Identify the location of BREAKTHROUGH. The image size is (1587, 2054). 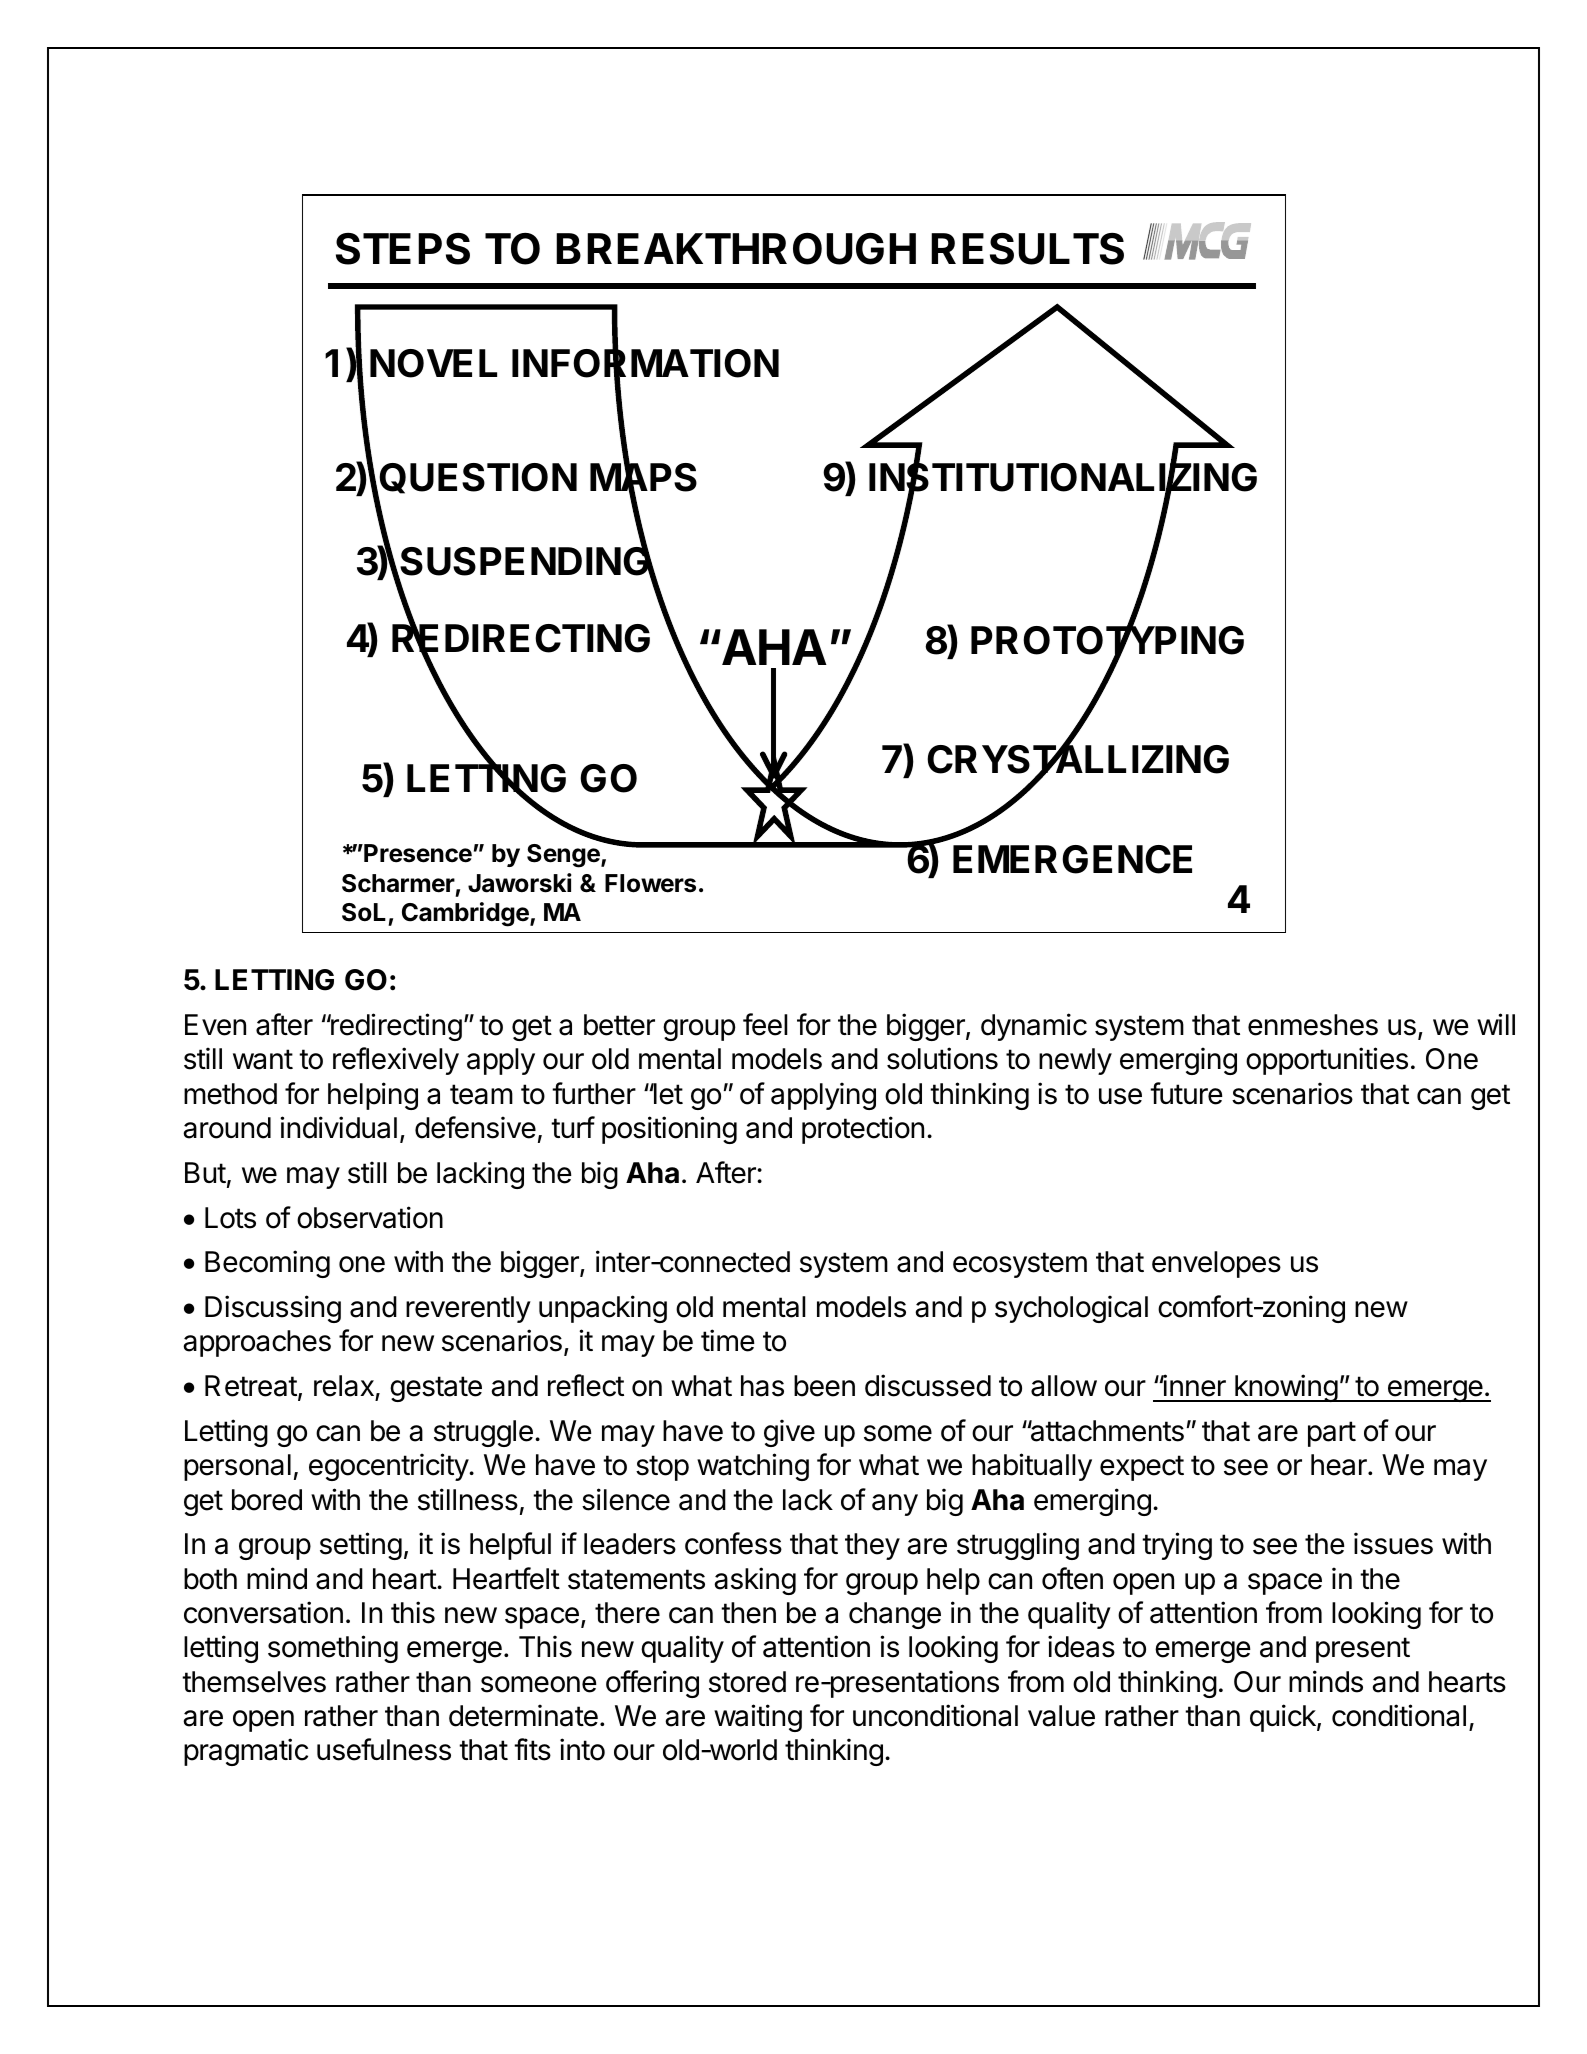
(736, 249).
